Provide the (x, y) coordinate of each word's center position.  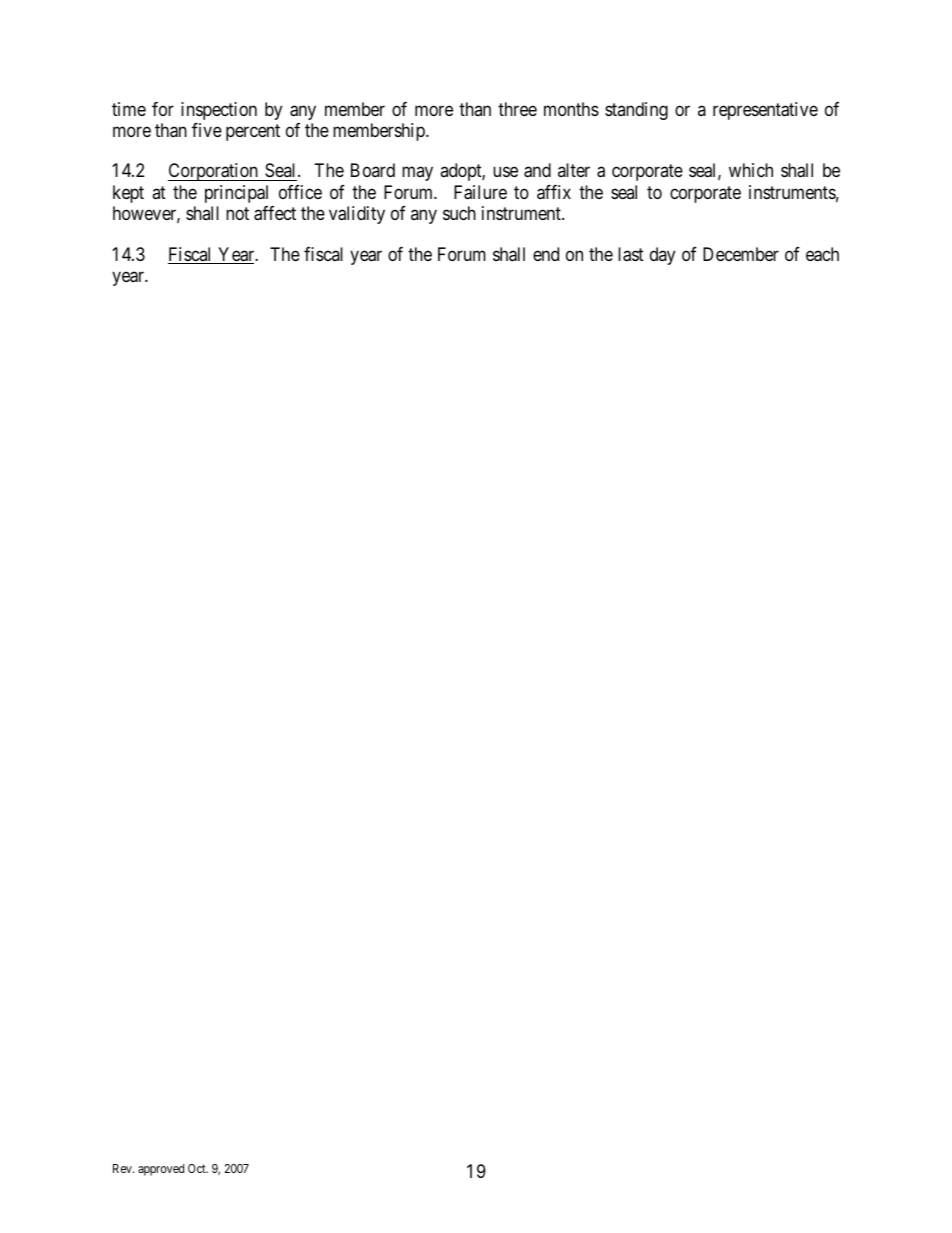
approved (161, 1170)
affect (275, 213)
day (662, 256)
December (741, 254)
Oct (198, 1168)
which (751, 170)
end (546, 254)
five (207, 130)
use (505, 172)
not (237, 214)
